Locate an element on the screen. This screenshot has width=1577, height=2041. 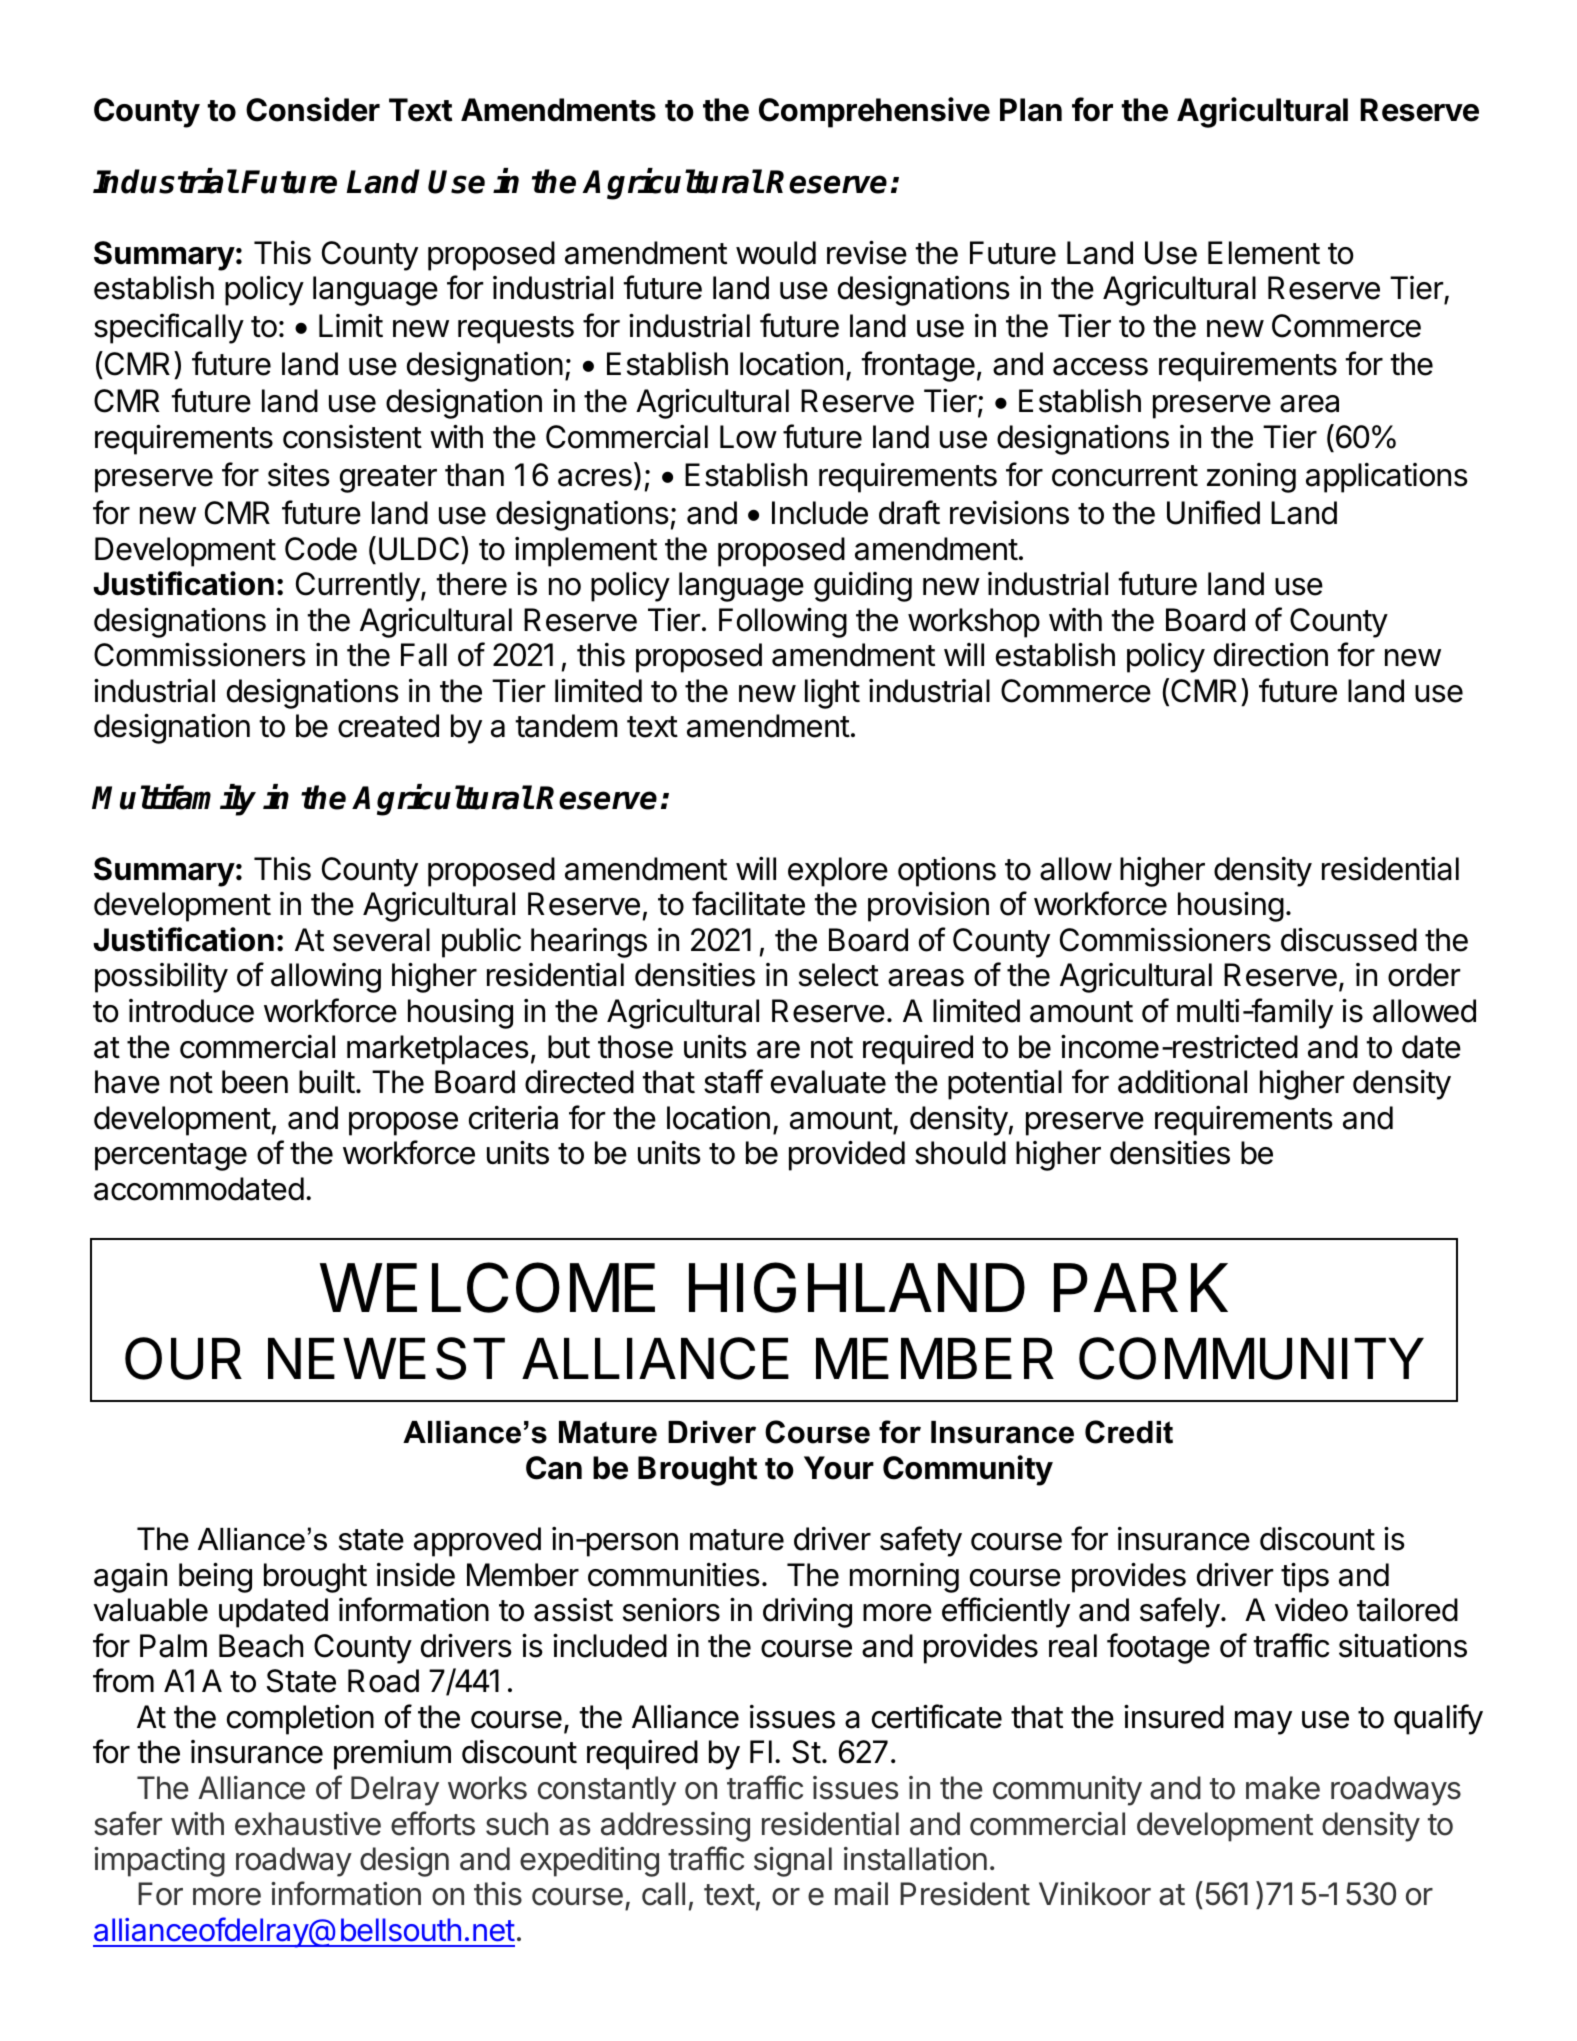
Element is located at coordinates (1264, 253).
